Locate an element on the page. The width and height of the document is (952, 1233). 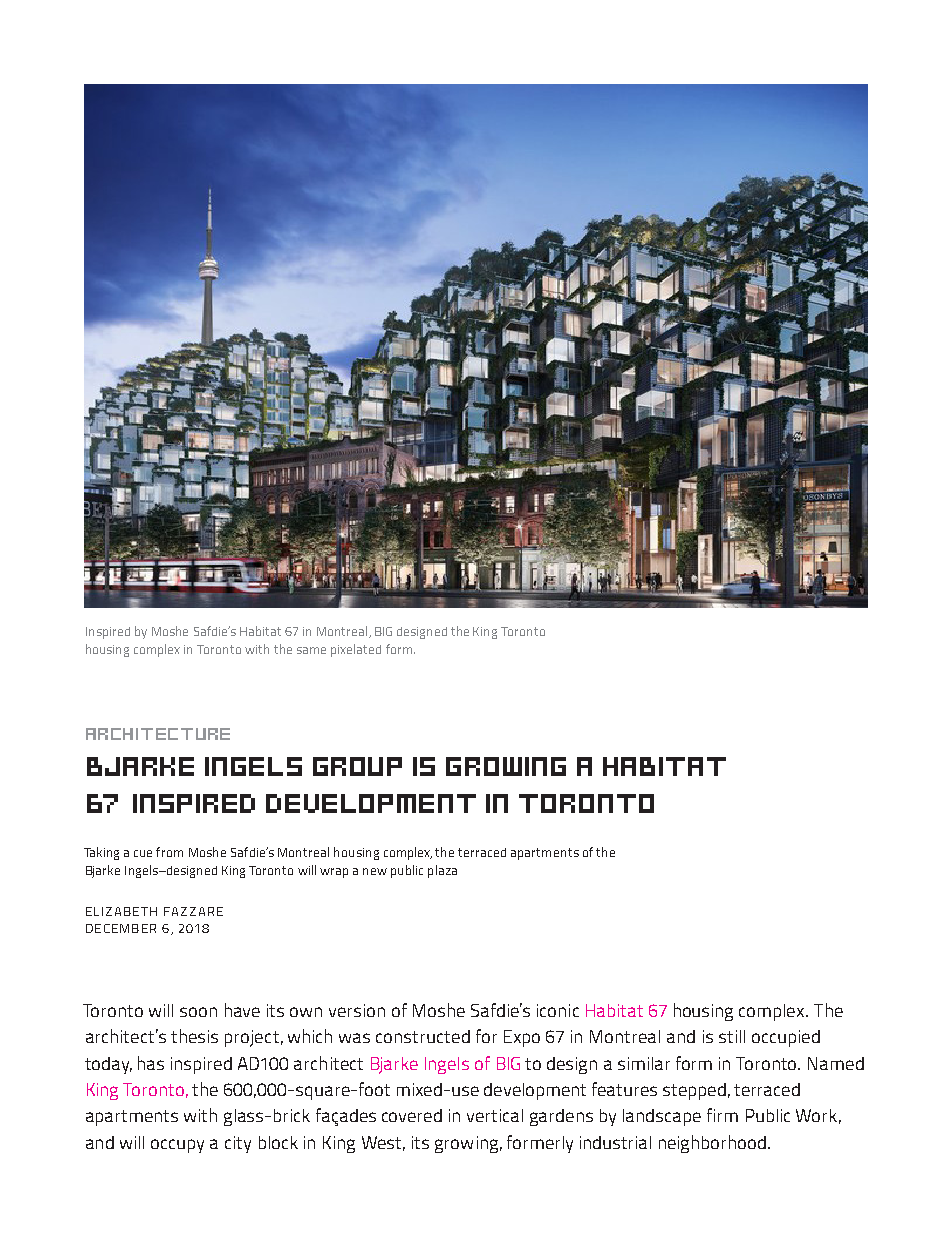
iconic is located at coordinates (558, 1010).
